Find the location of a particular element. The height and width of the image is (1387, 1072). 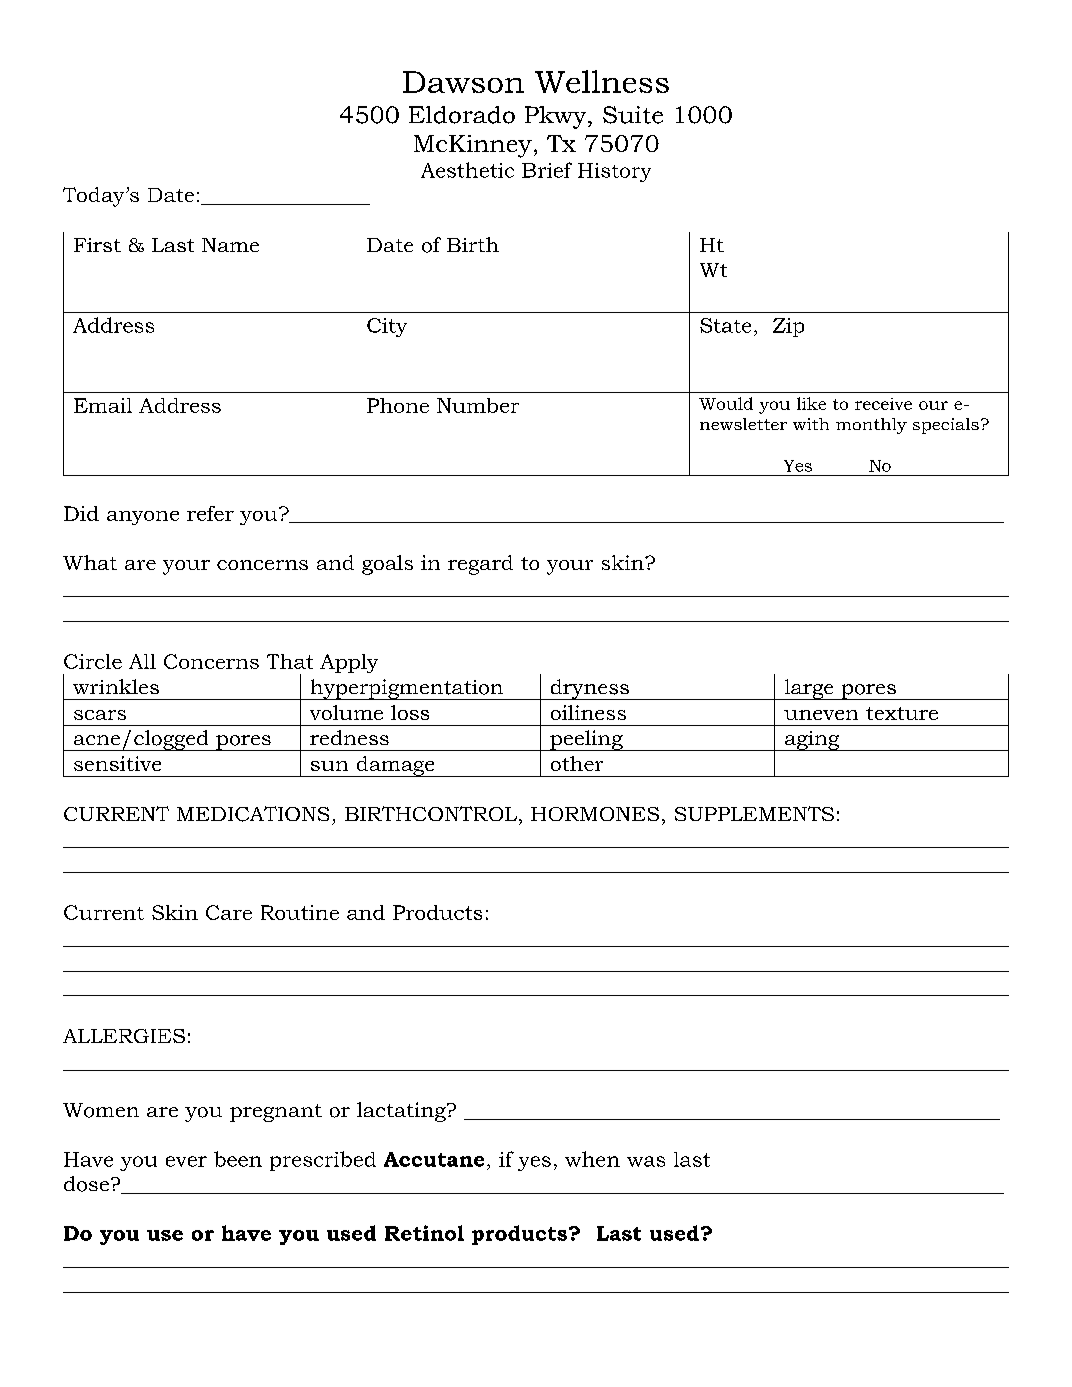

Care is located at coordinates (229, 912).
